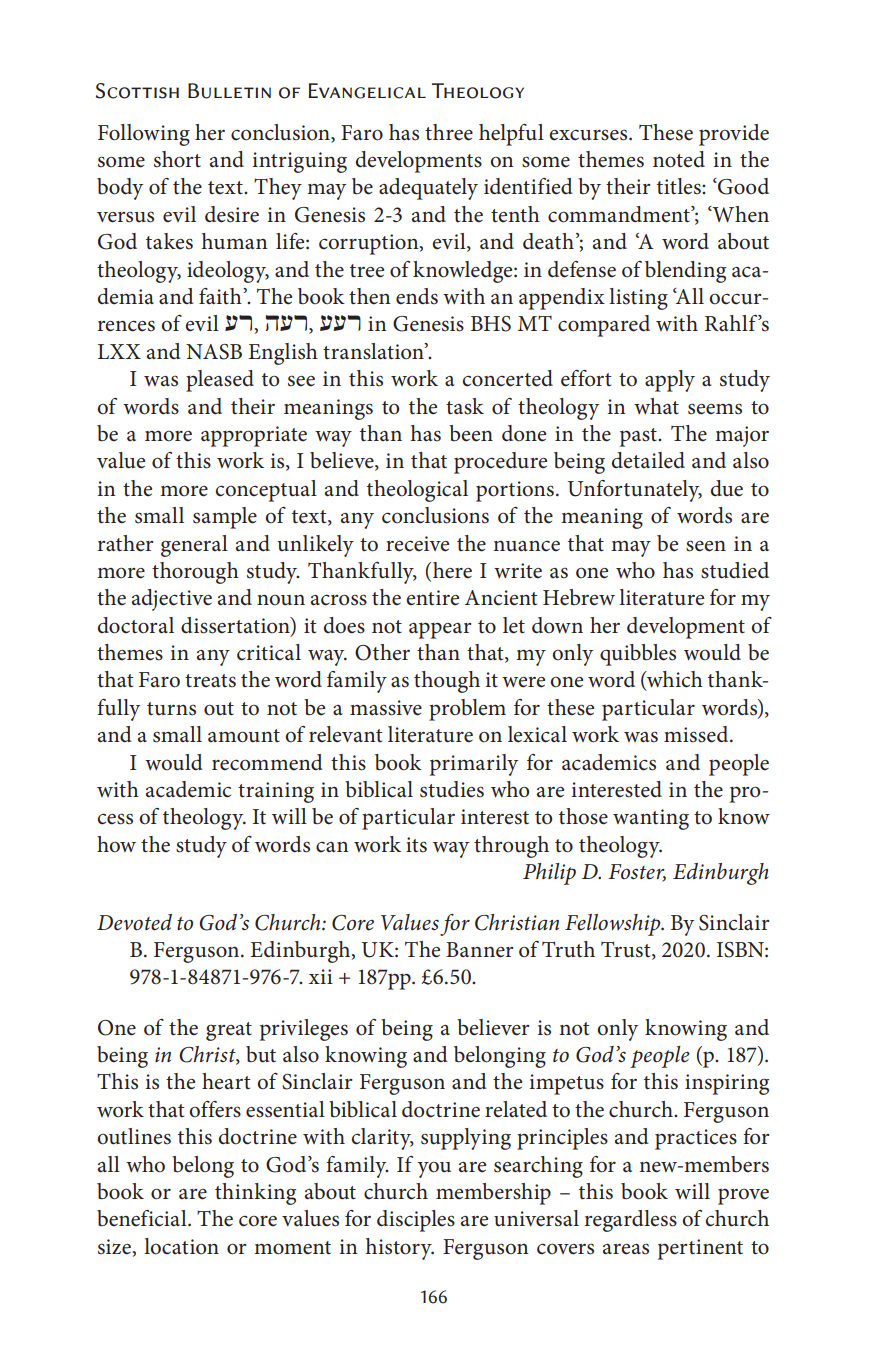  I want to click on location, so click(181, 1246).
